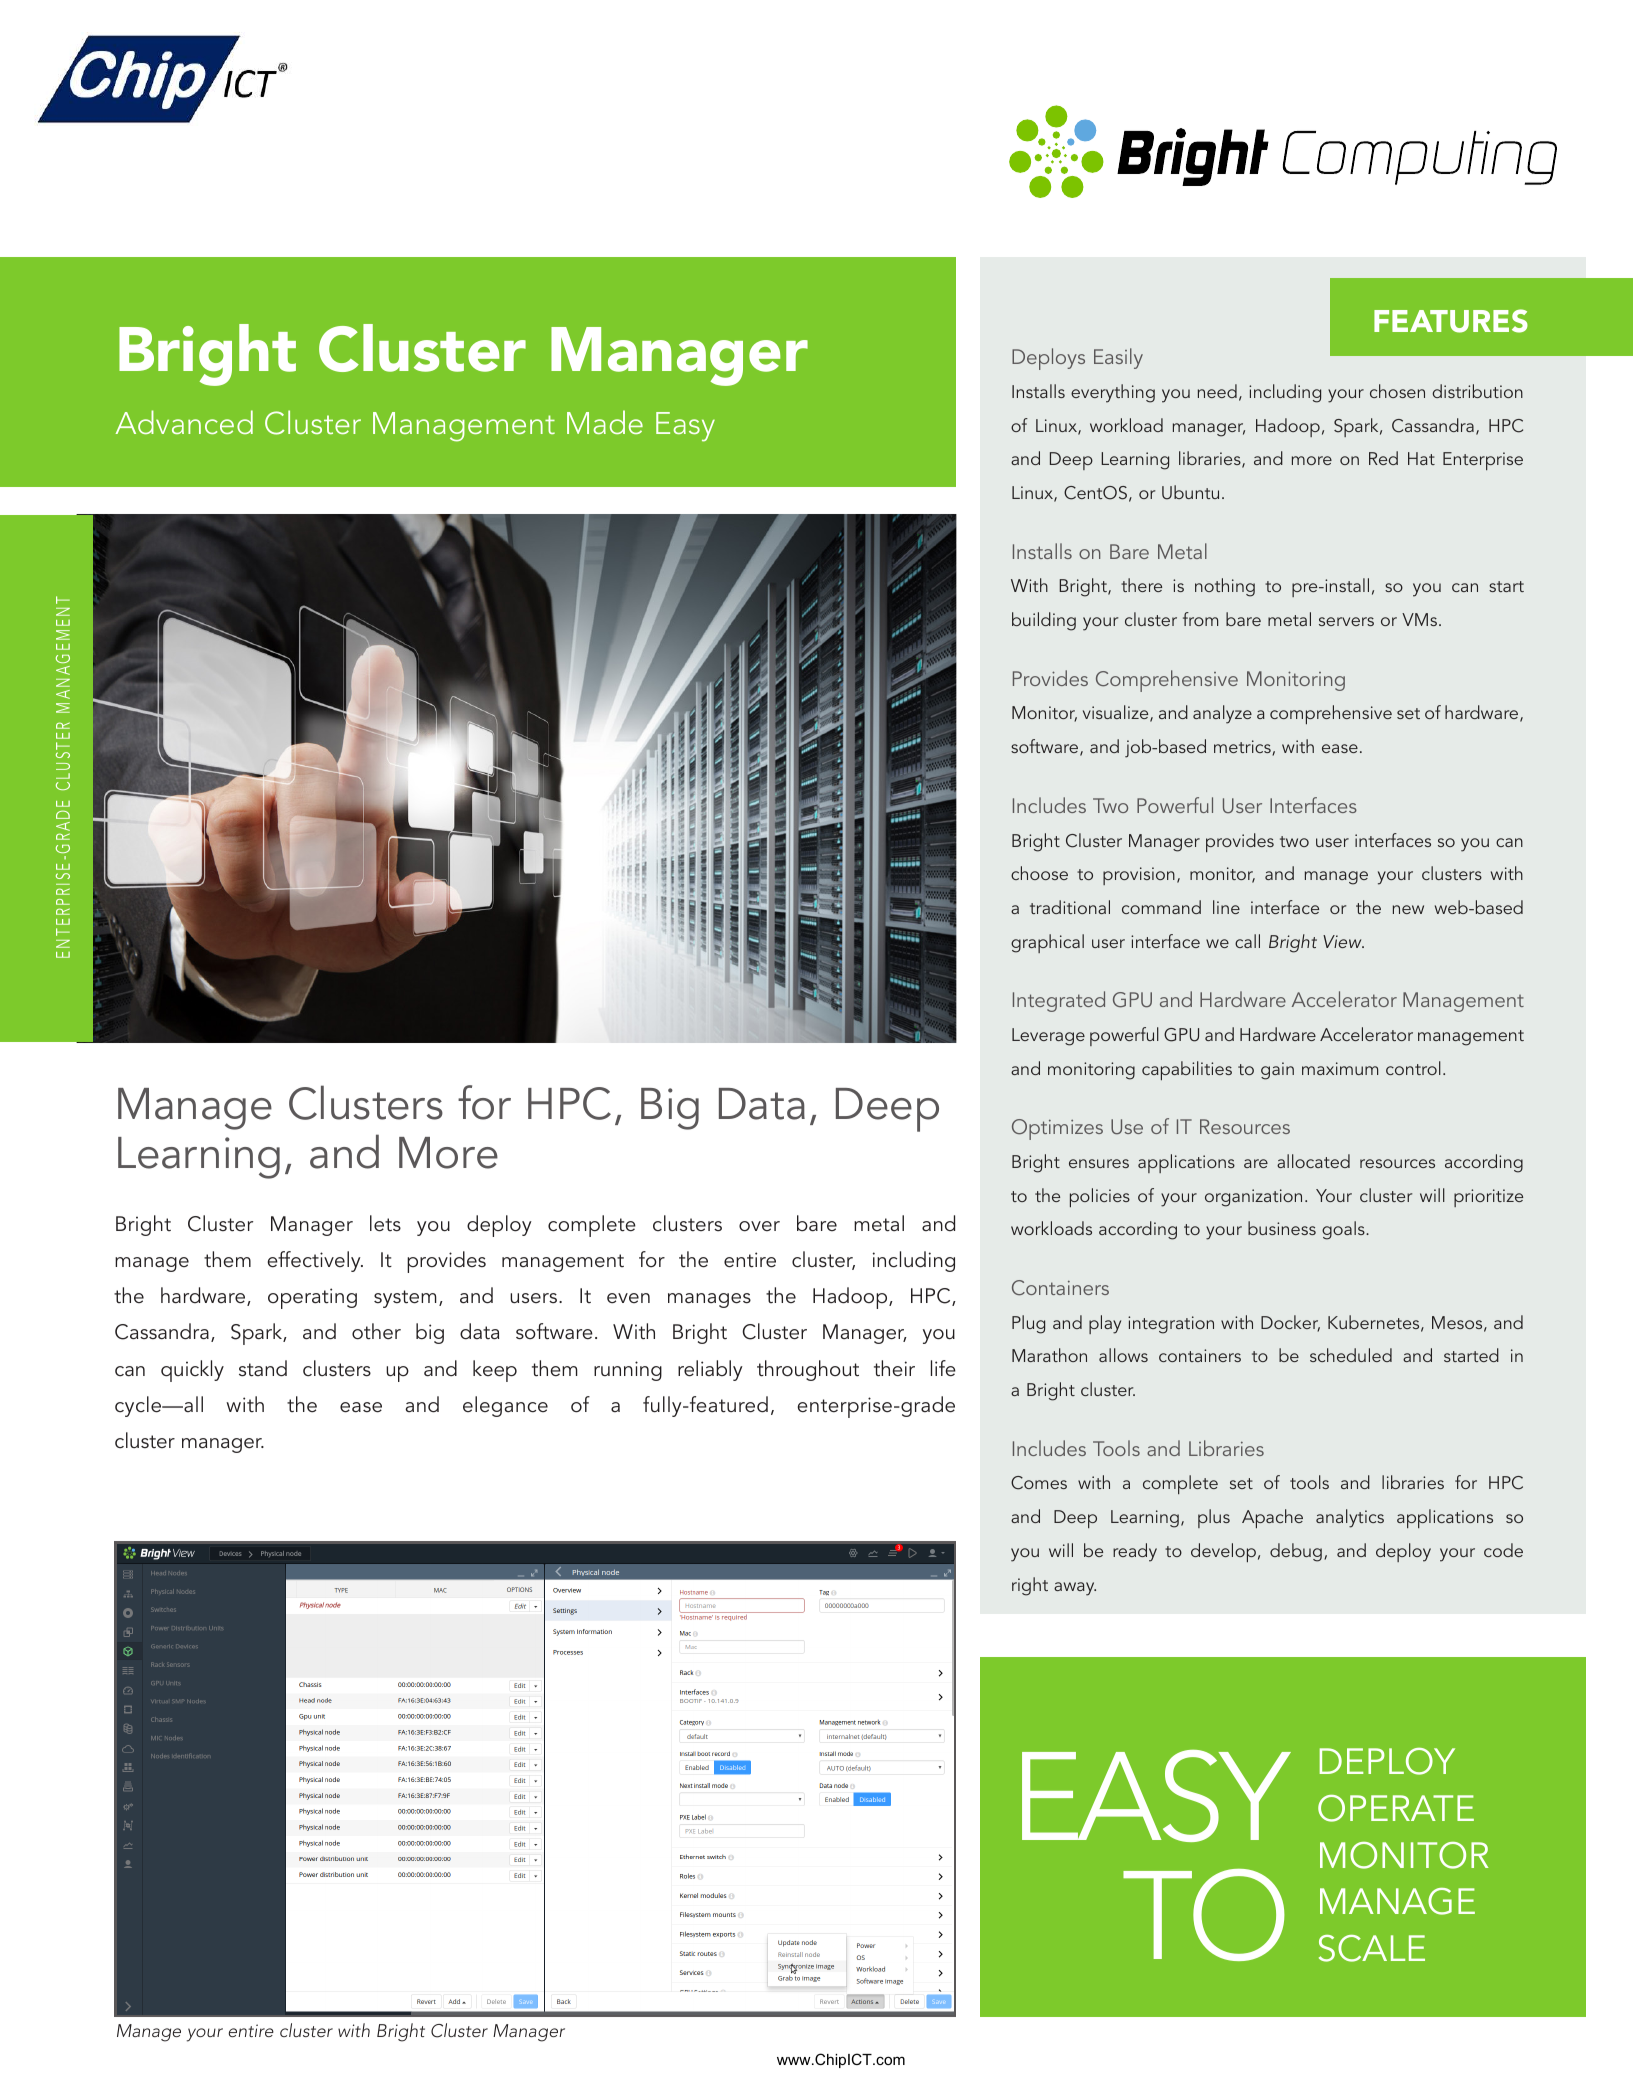  What do you see at coordinates (505, 1406) in the image?
I see `elegance` at bounding box center [505, 1406].
